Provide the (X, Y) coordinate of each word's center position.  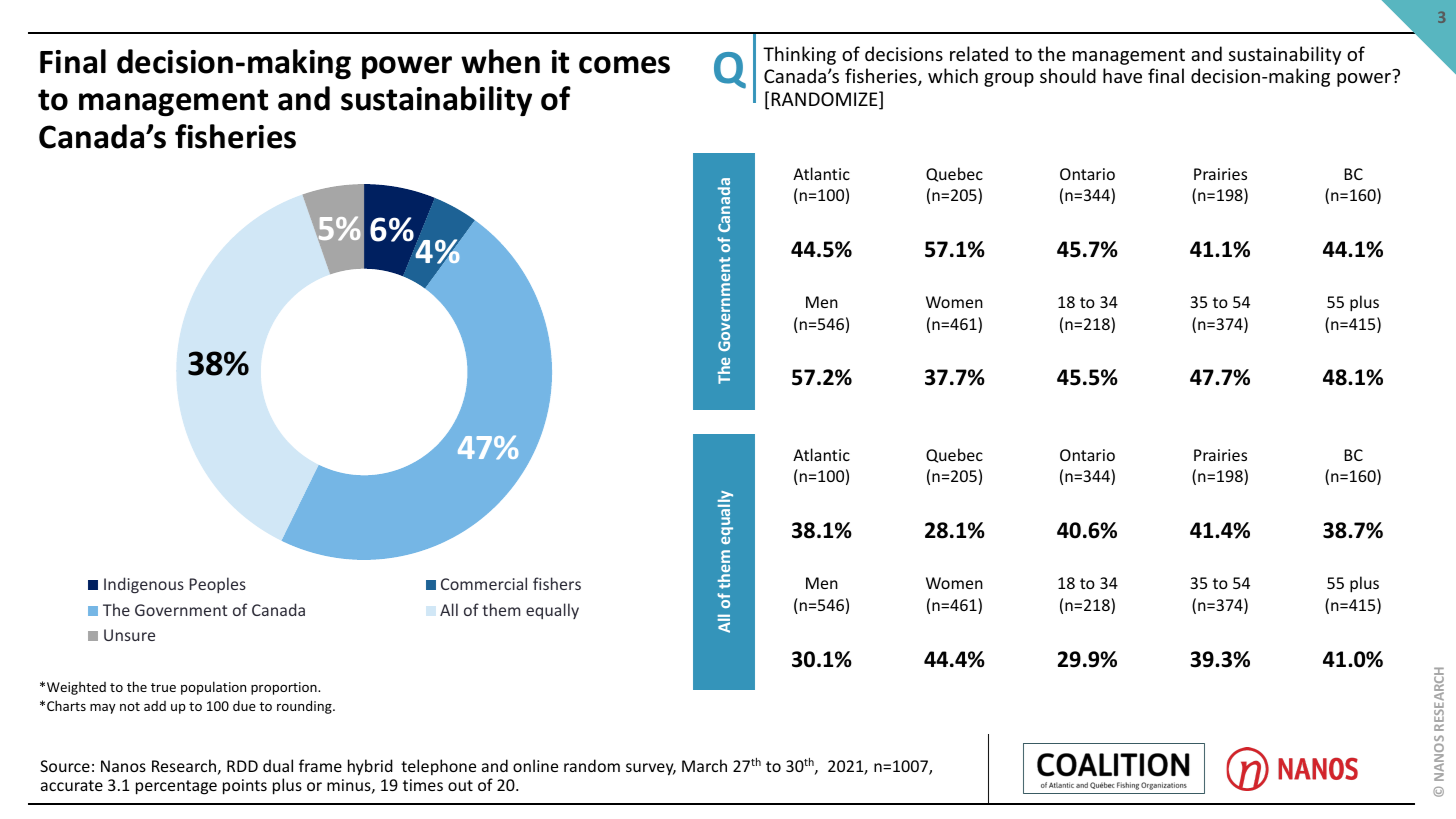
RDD (242, 766)
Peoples (218, 585)
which (953, 75)
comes (624, 65)
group (1009, 80)
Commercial (484, 583)
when (500, 61)
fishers (557, 583)
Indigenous (144, 585)
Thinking (799, 55)
